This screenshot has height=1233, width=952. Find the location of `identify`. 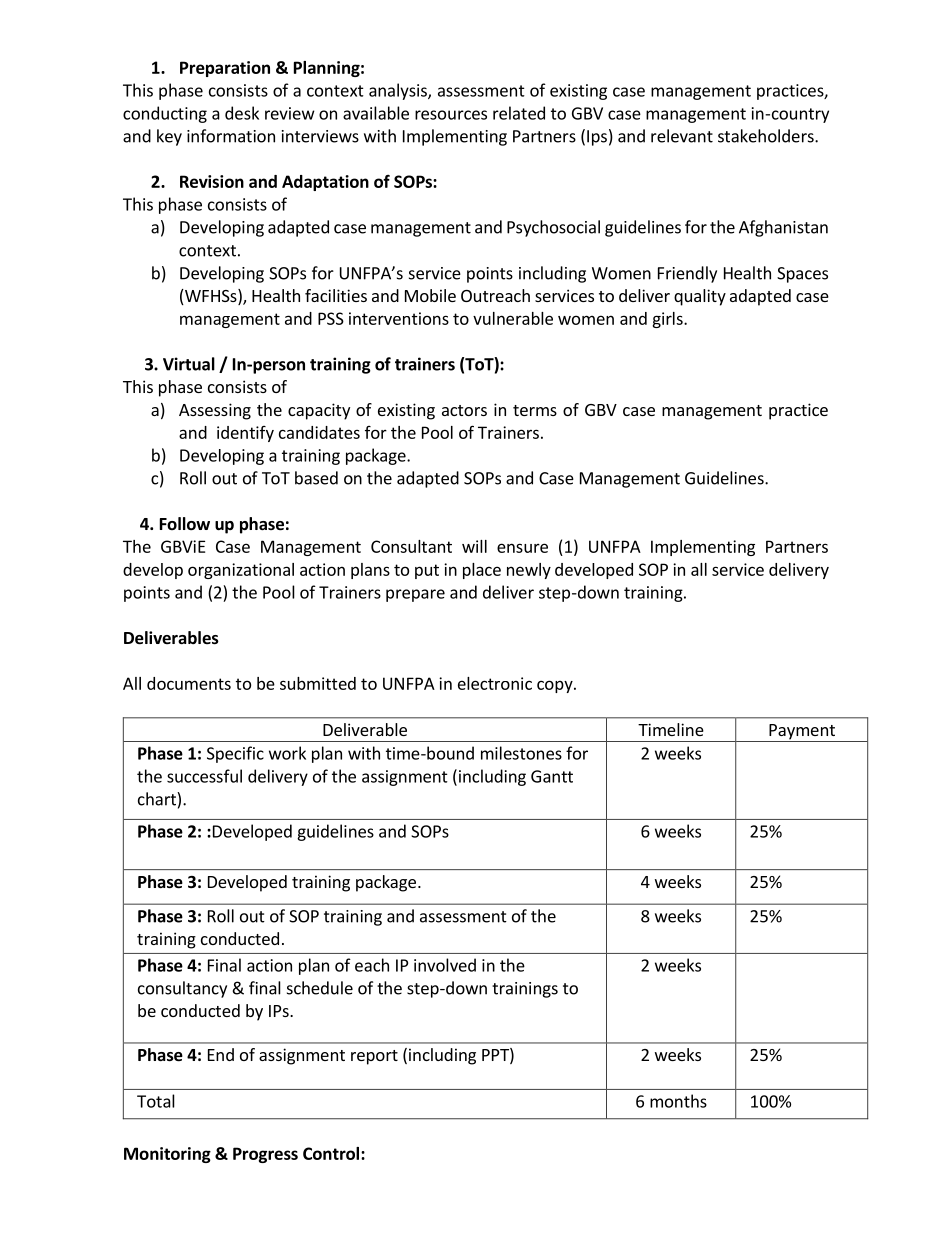

identify is located at coordinates (245, 434).
